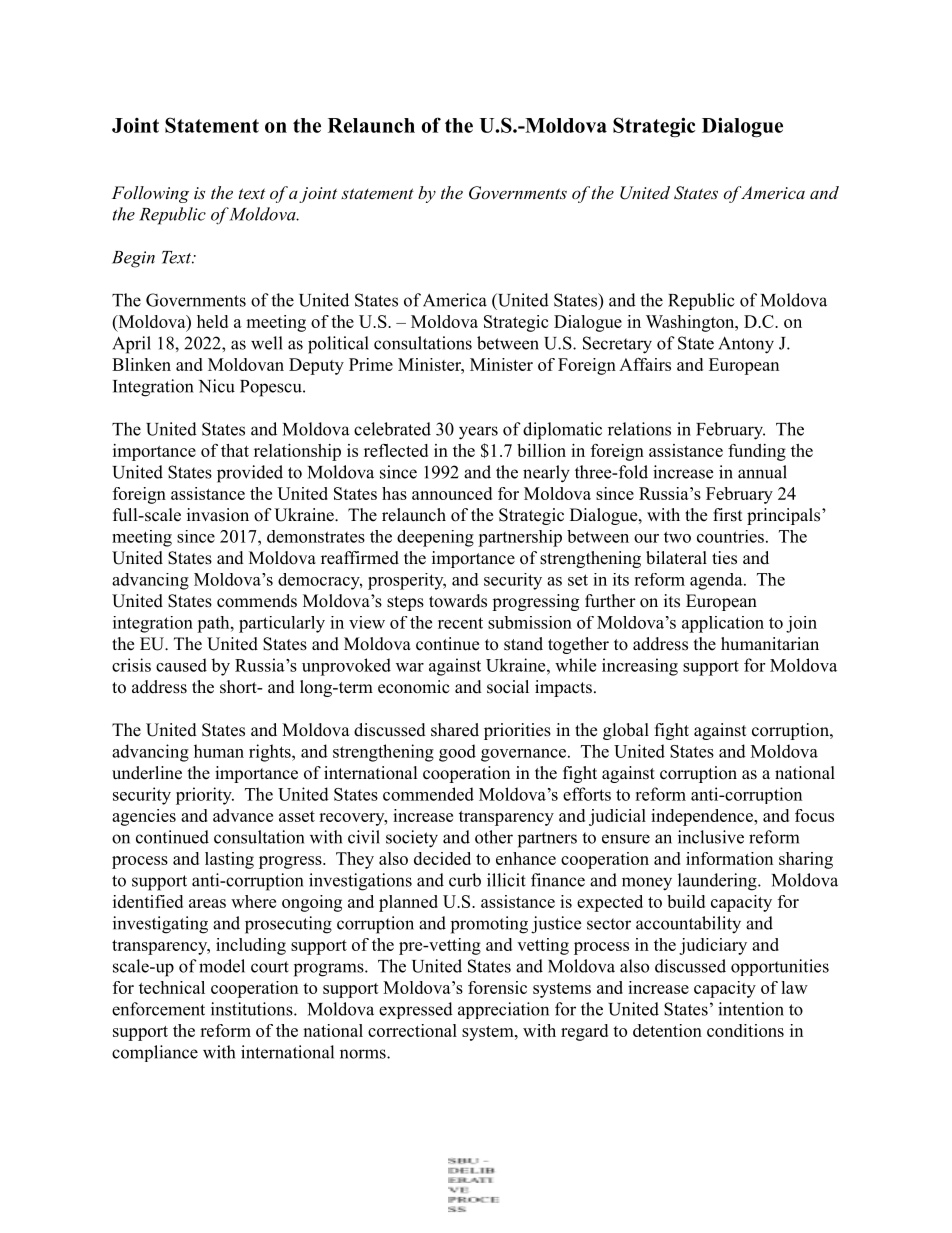 Image resolution: width=952 pixels, height=1233 pixels. I want to click on institutions, so click(253, 1009).
